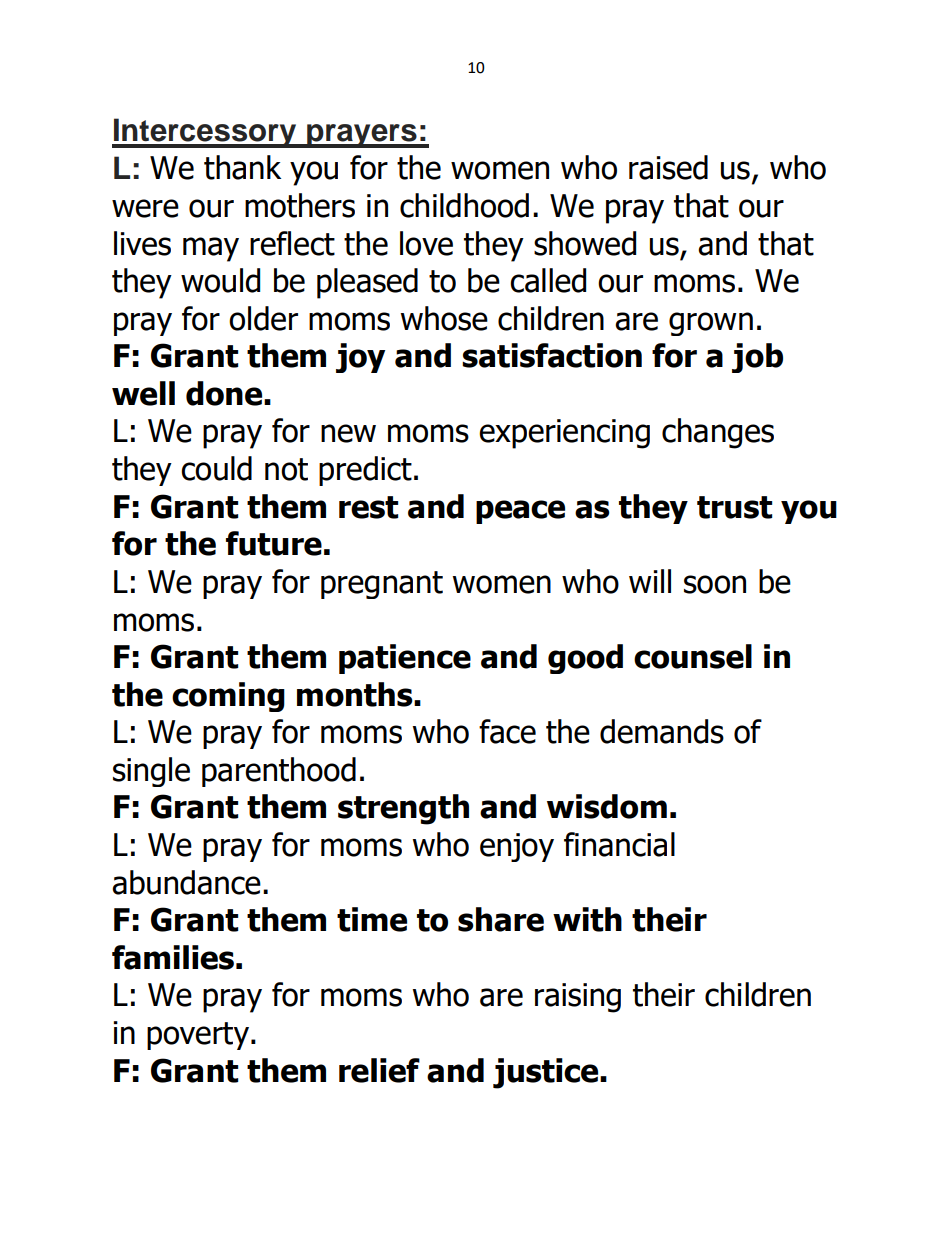 This image has width=952, height=1233. What do you see at coordinates (668, 167) in the image?
I see `raised` at bounding box center [668, 167].
